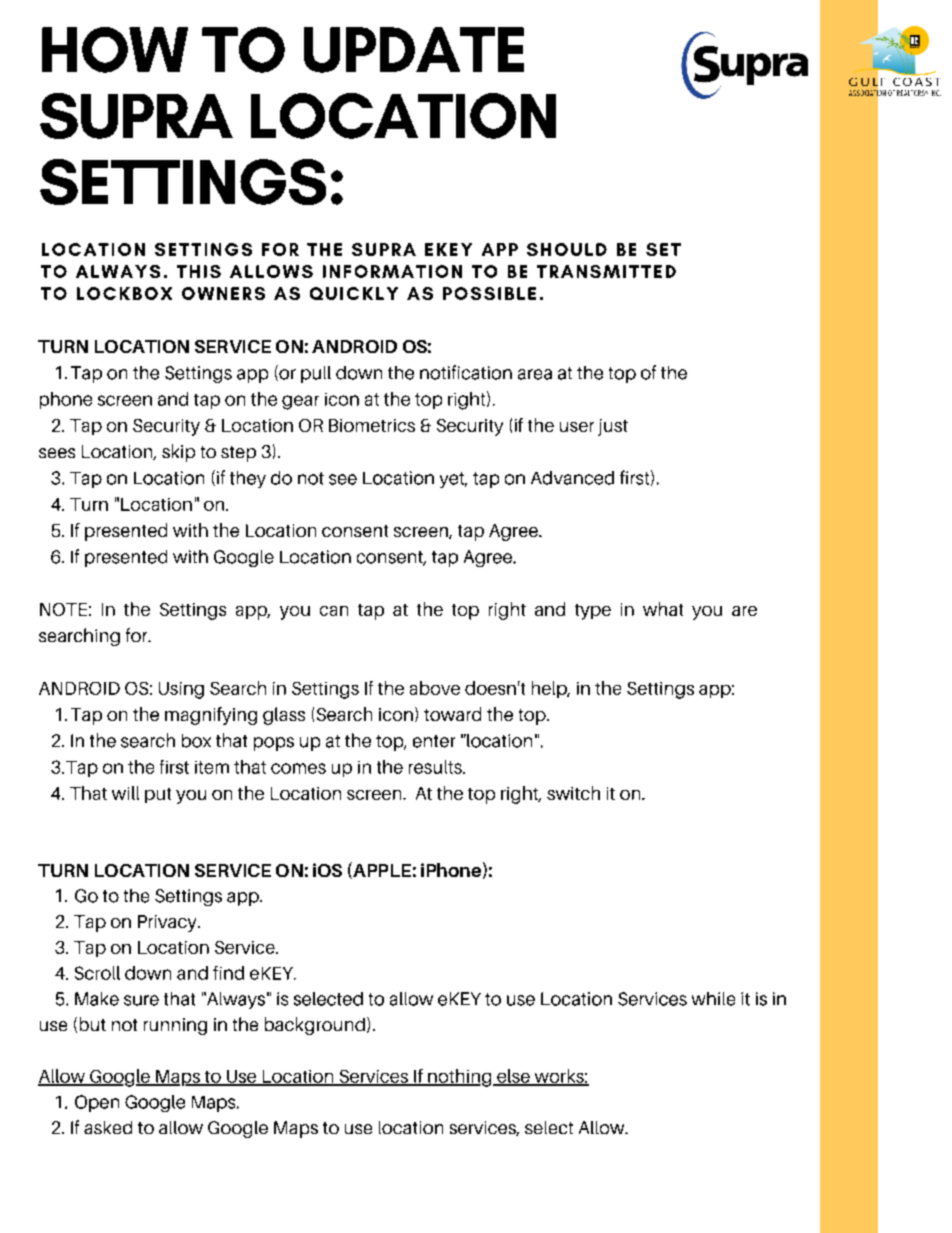  What do you see at coordinates (513, 1077) in the screenshot?
I see `else` at bounding box center [513, 1077].
